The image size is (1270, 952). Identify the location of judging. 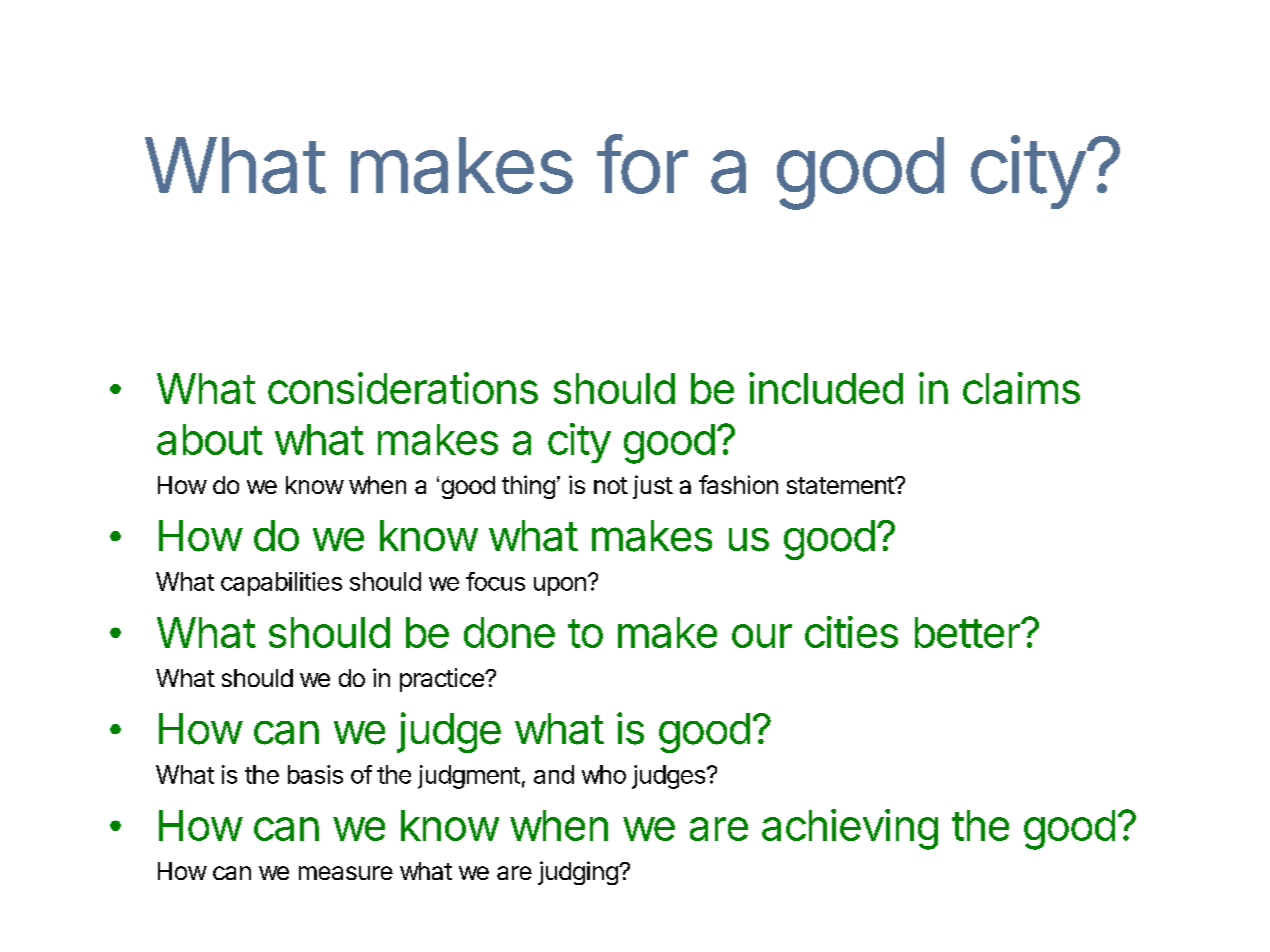
(579, 873).
